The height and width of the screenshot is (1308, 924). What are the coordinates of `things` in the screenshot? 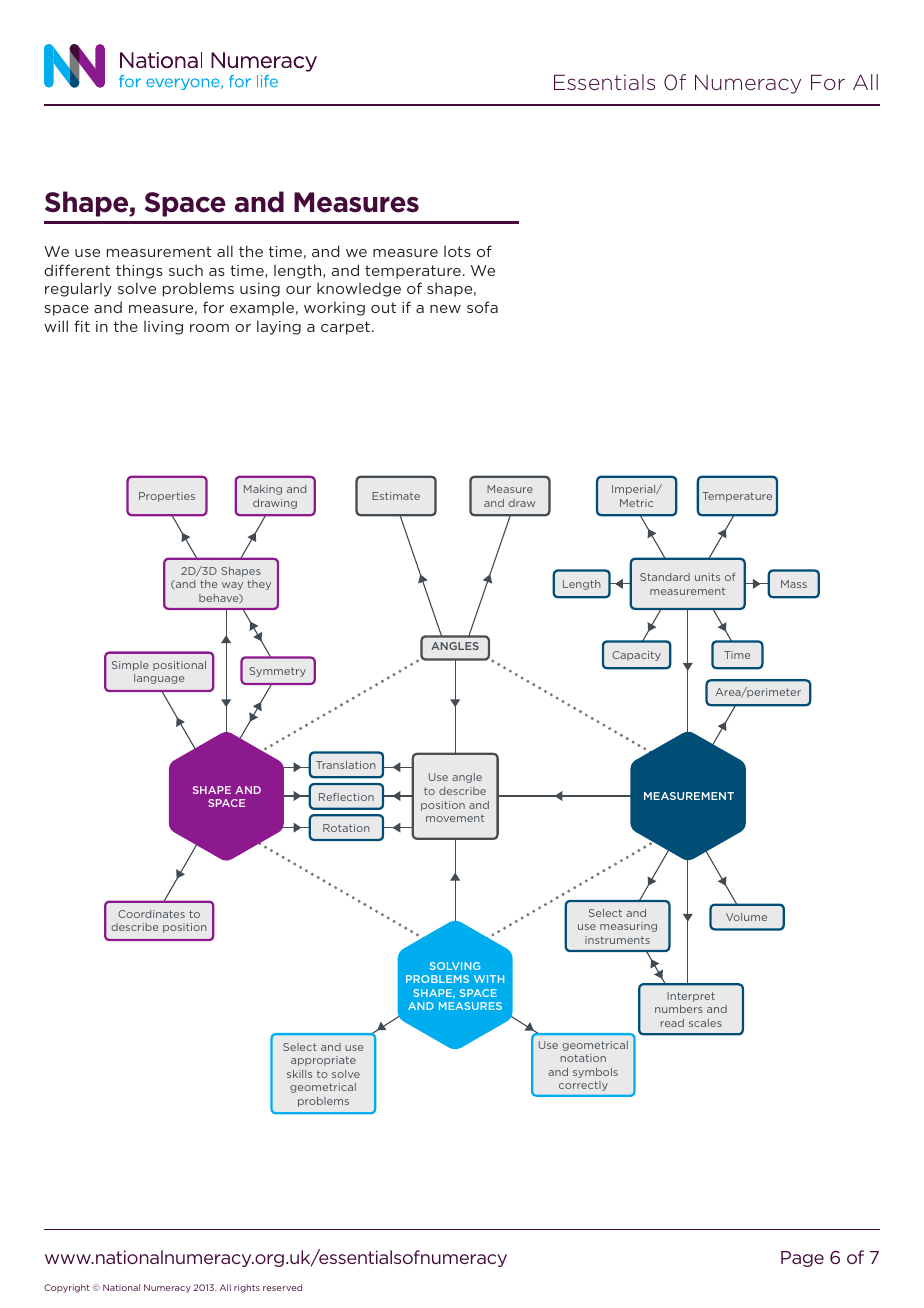 It's located at (139, 271).
